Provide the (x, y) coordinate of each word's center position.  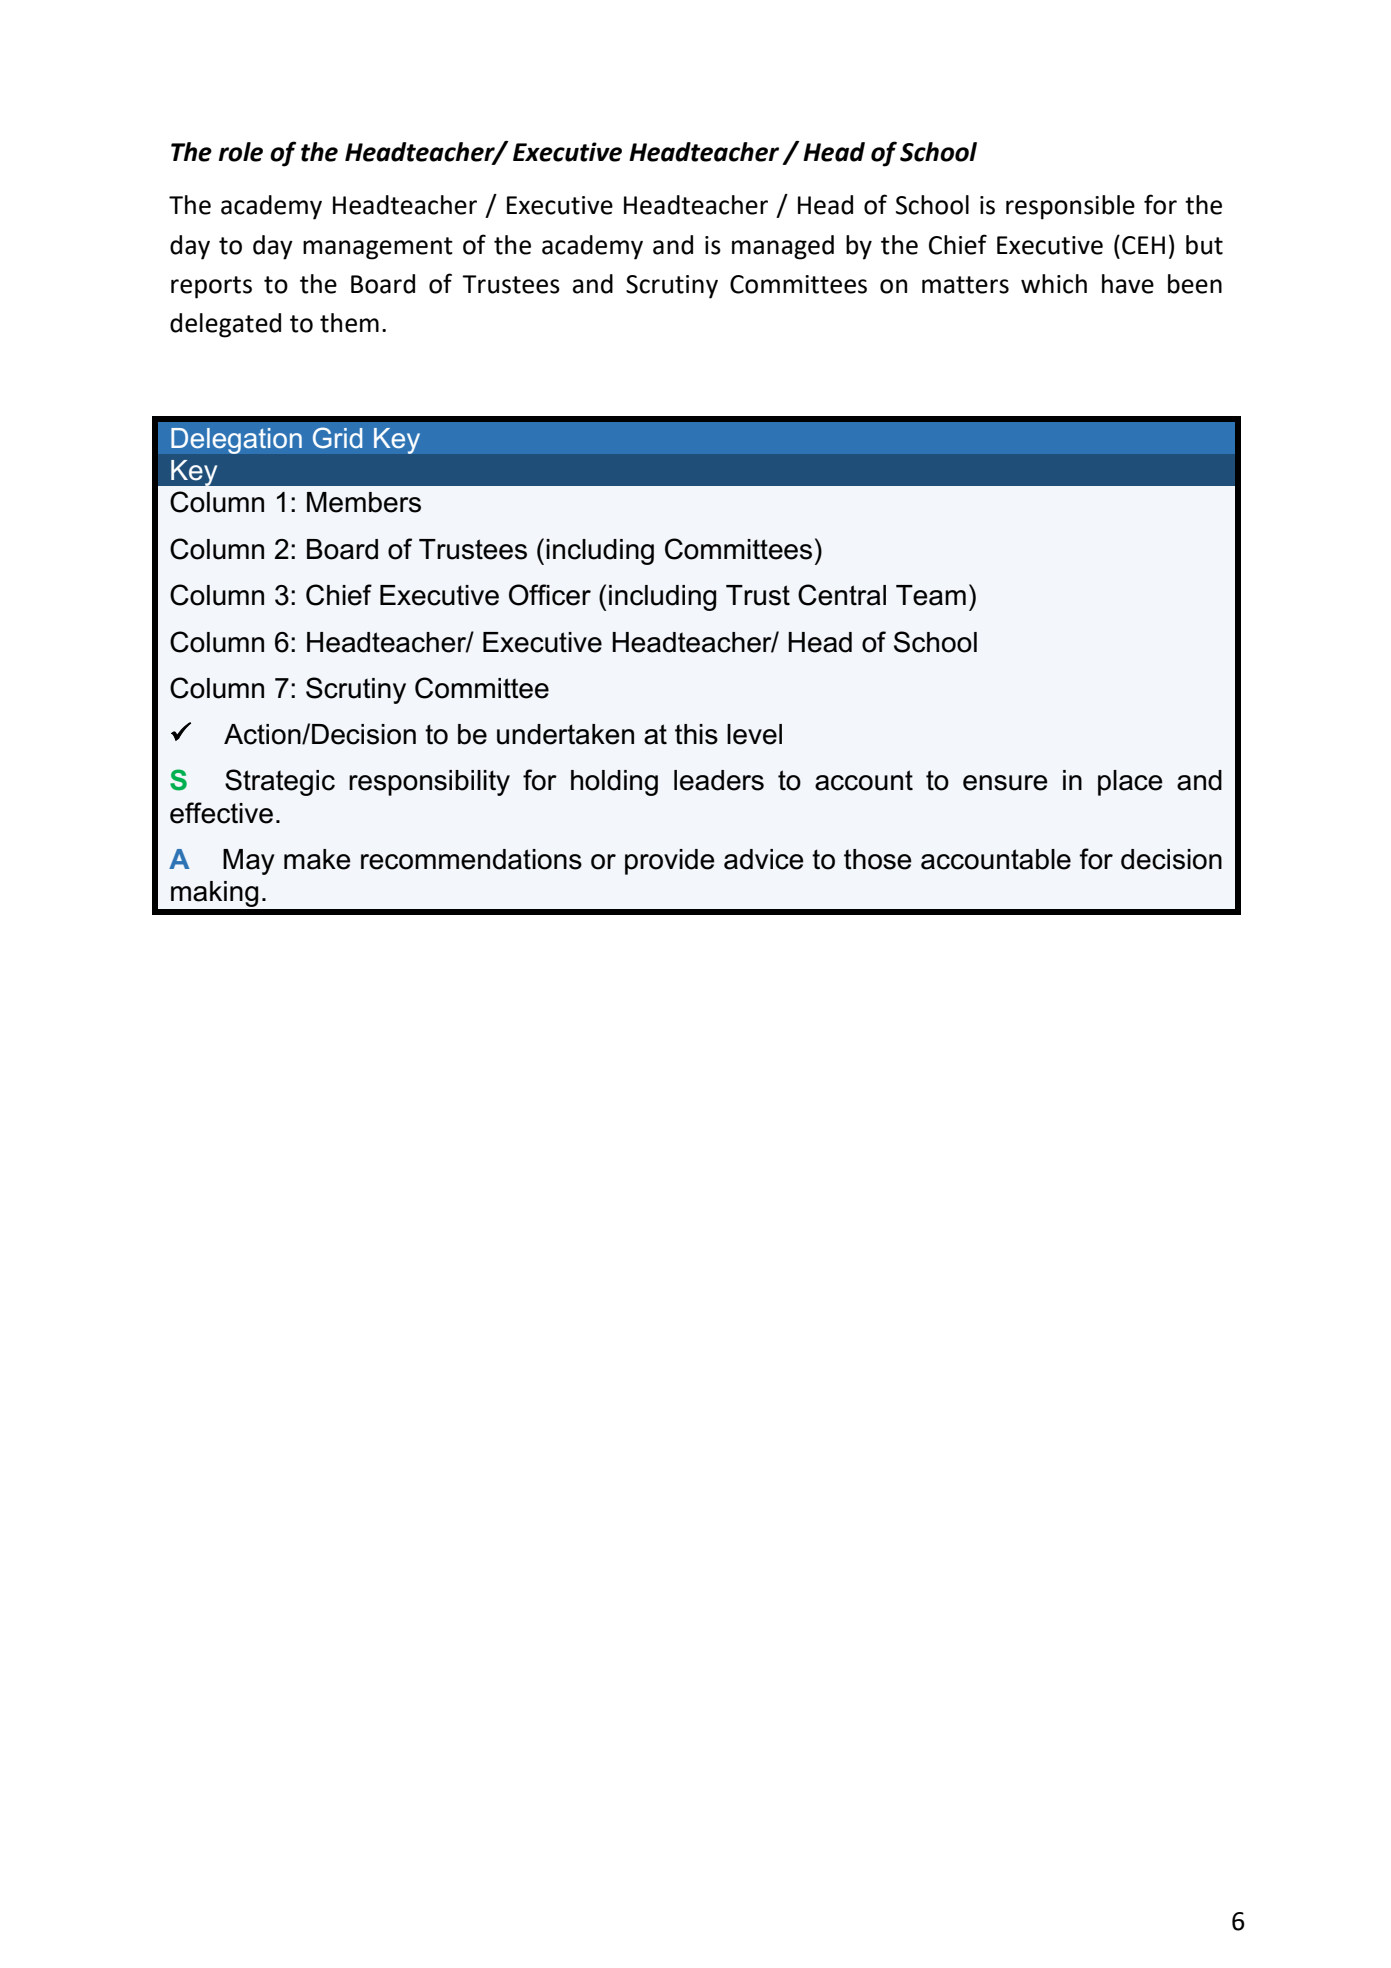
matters (965, 285)
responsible (1070, 207)
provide (670, 862)
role (241, 152)
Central (842, 595)
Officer (550, 595)
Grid (337, 437)
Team (931, 595)
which (1054, 284)
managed (783, 247)
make (317, 859)
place (1130, 783)
